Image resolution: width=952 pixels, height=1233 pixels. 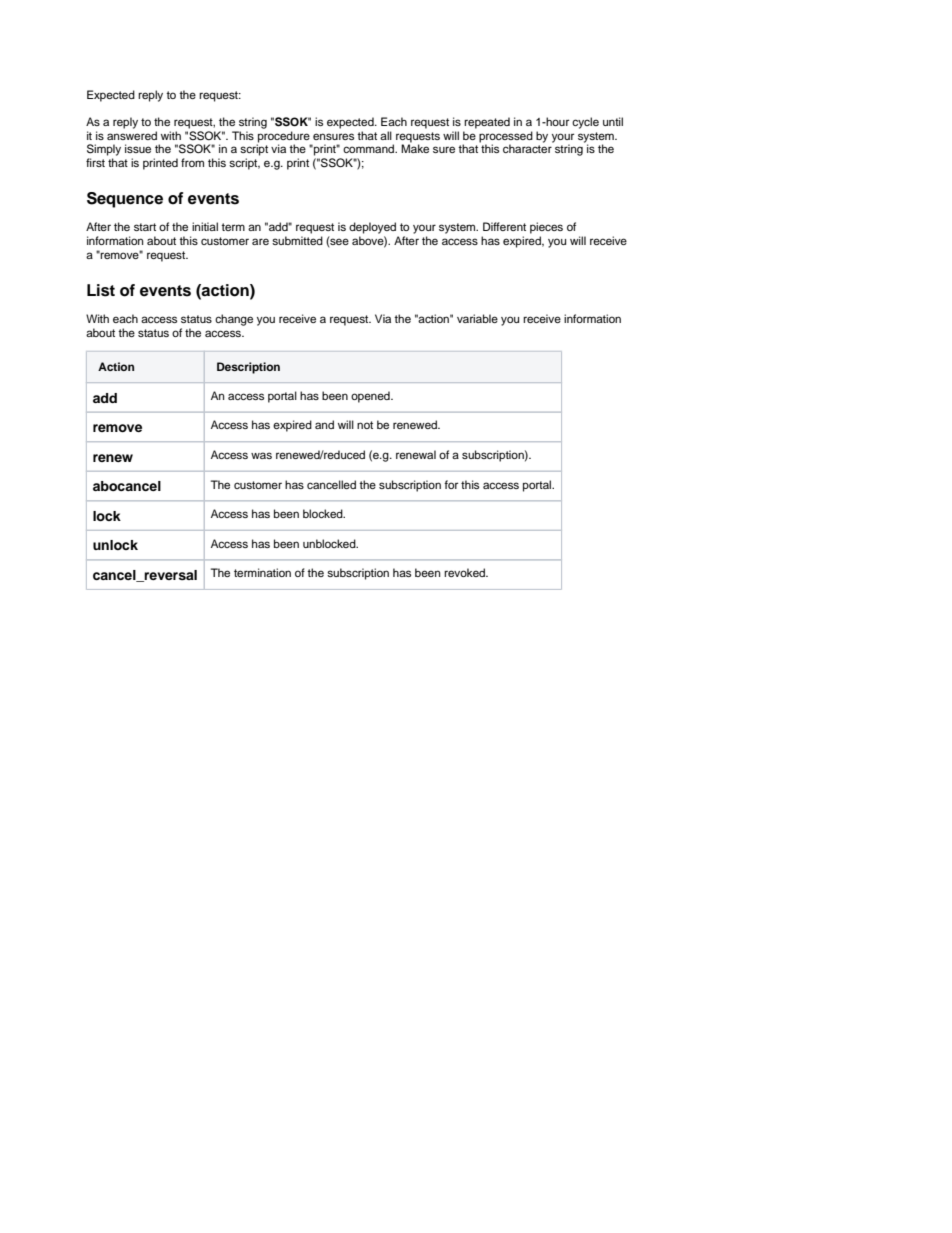 What do you see at coordinates (477, 318) in the screenshot?
I see `variable` at bounding box center [477, 318].
